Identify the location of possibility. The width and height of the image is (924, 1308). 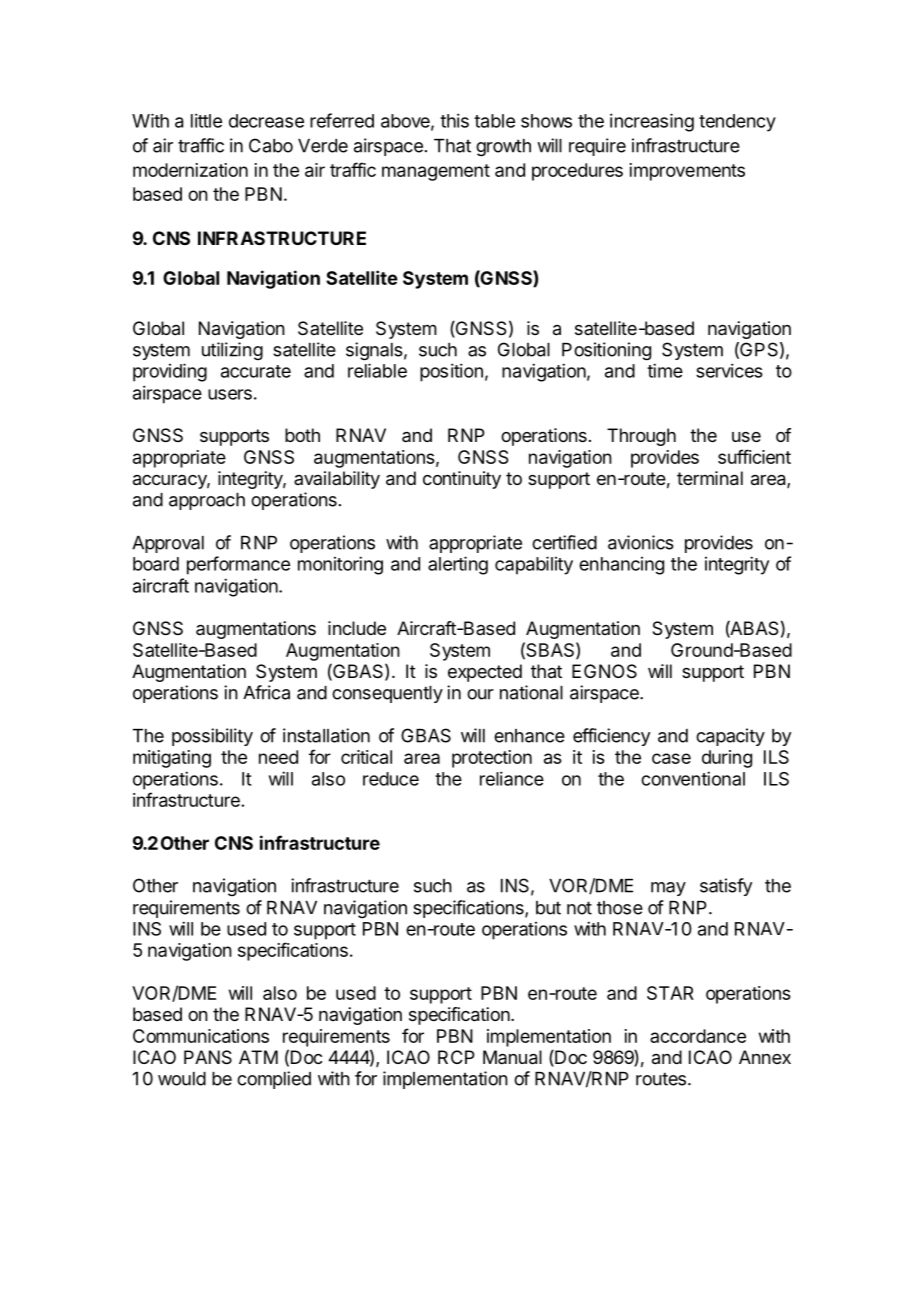
(212, 737).
